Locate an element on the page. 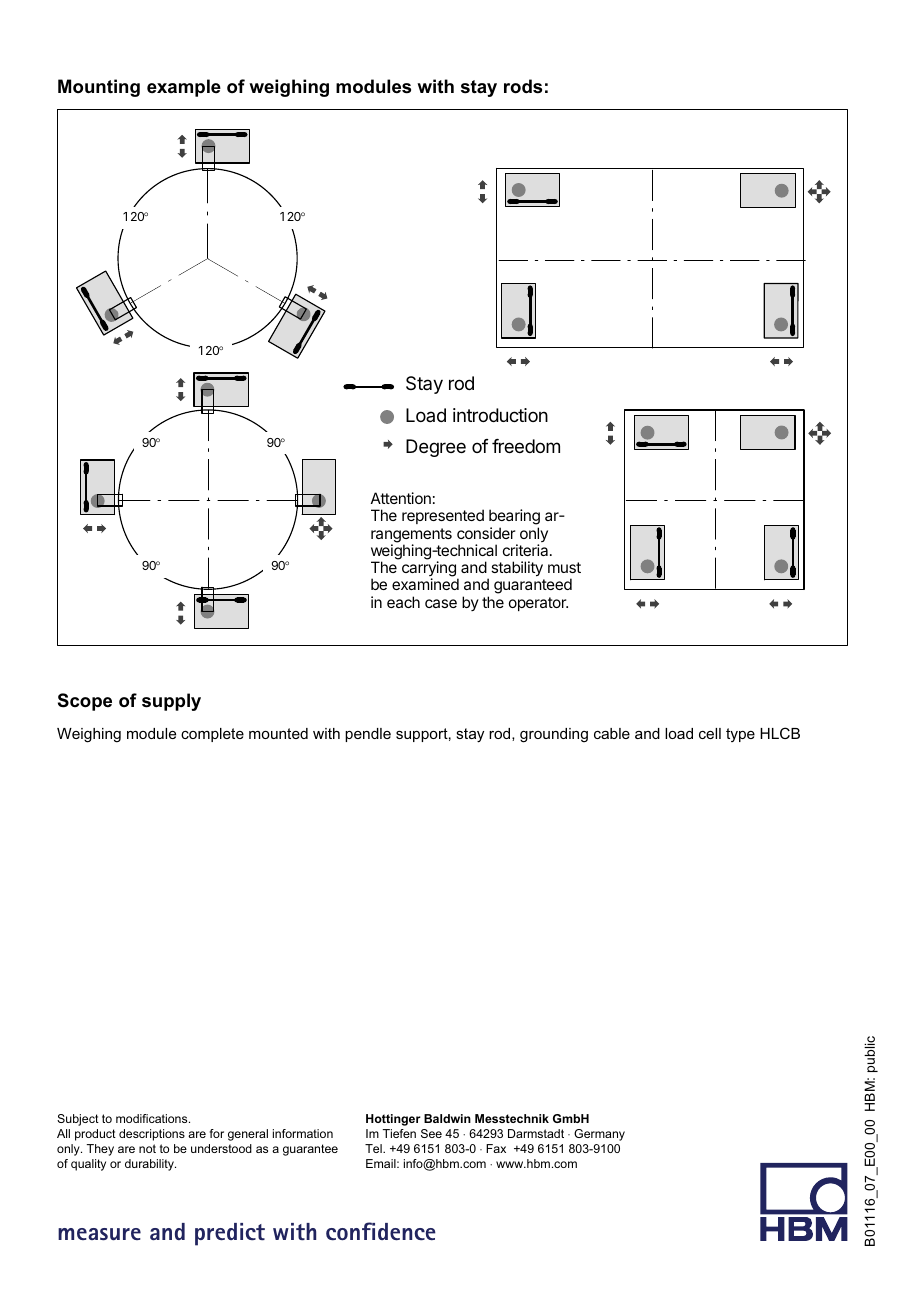  example is located at coordinates (184, 88).
